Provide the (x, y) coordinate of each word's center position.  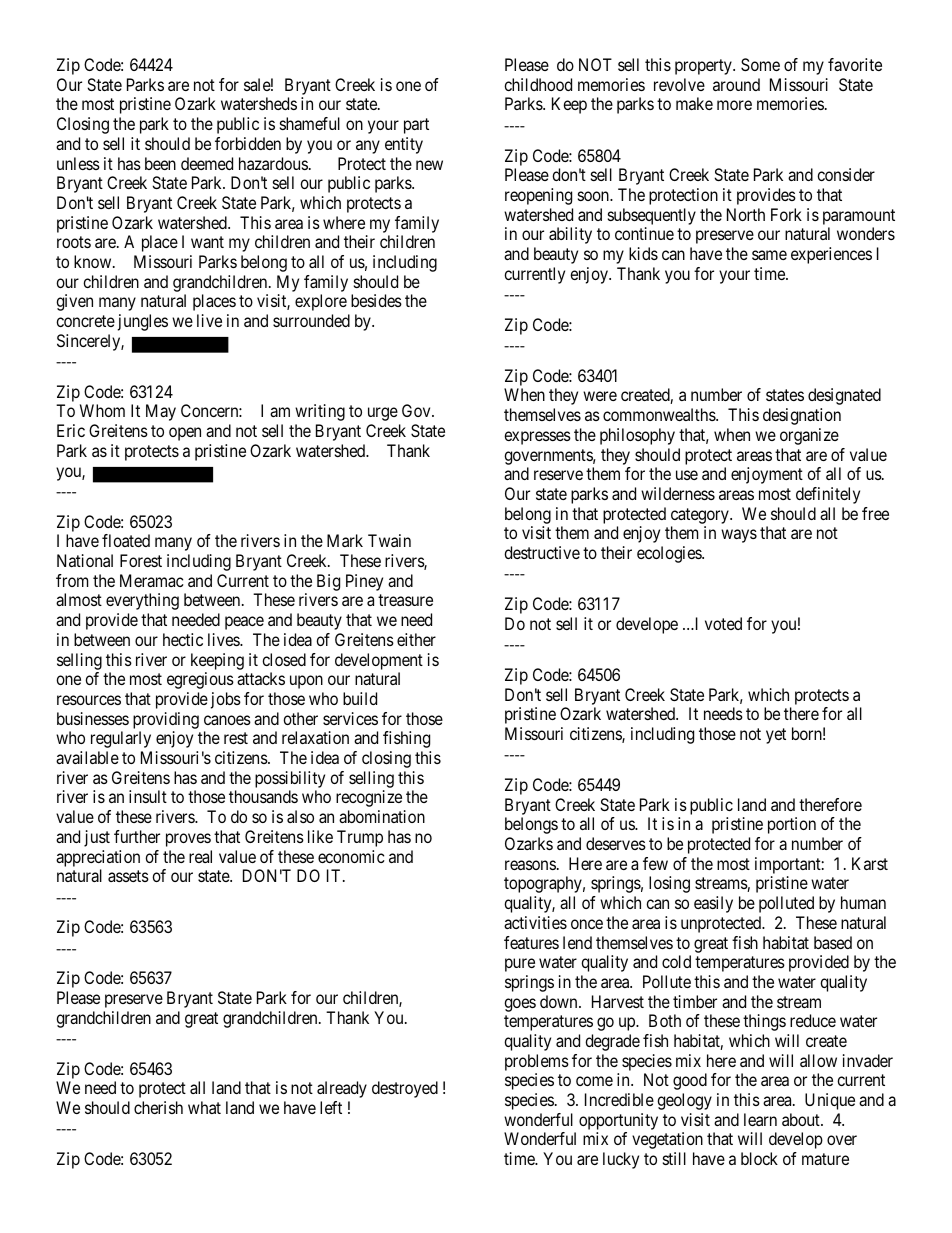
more (734, 105)
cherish (158, 1107)
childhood (538, 84)
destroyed (405, 1089)
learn (760, 1119)
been (160, 163)
